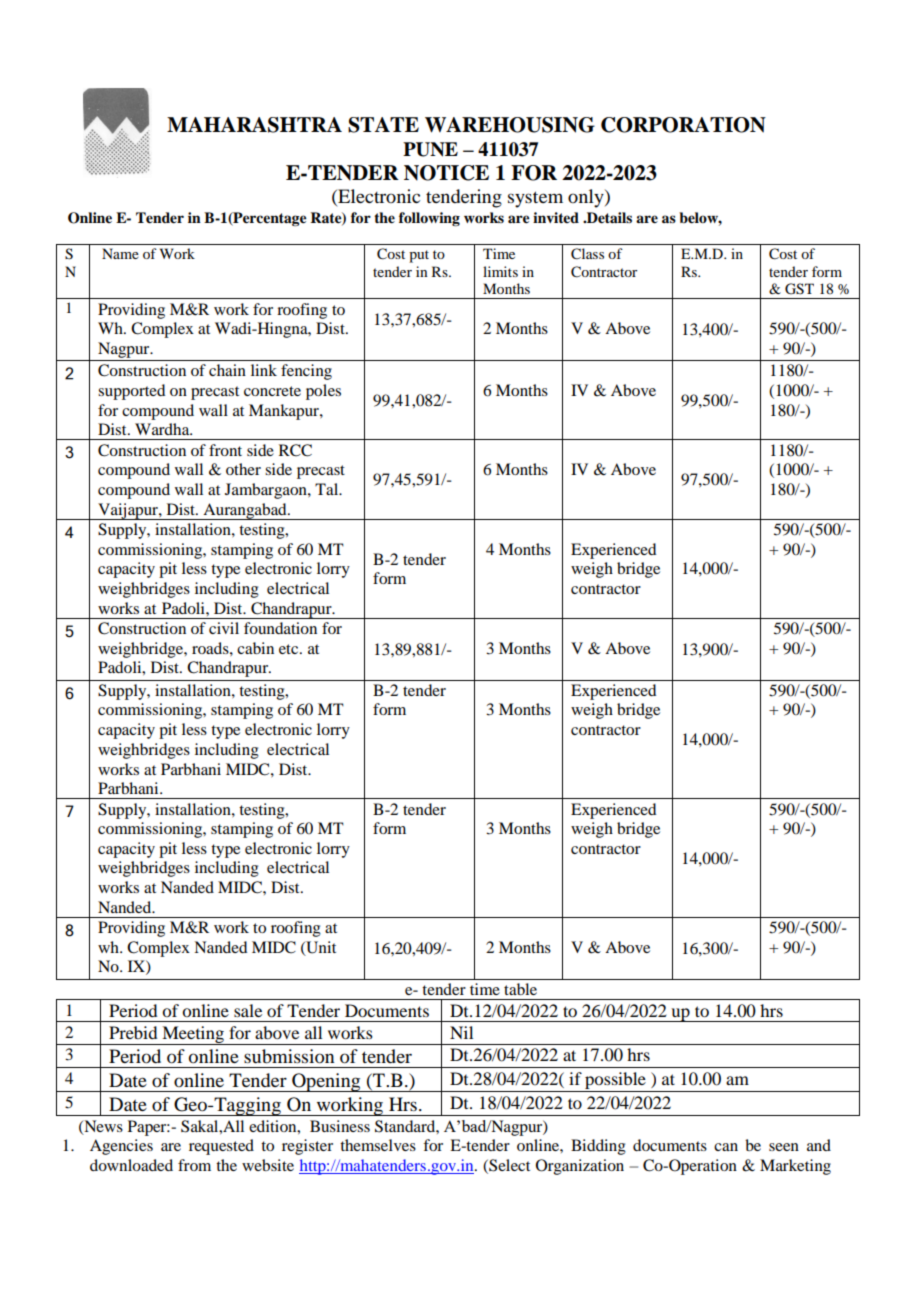 This screenshot has height=1307, width=924. I want to click on themselves, so click(378, 1145).
